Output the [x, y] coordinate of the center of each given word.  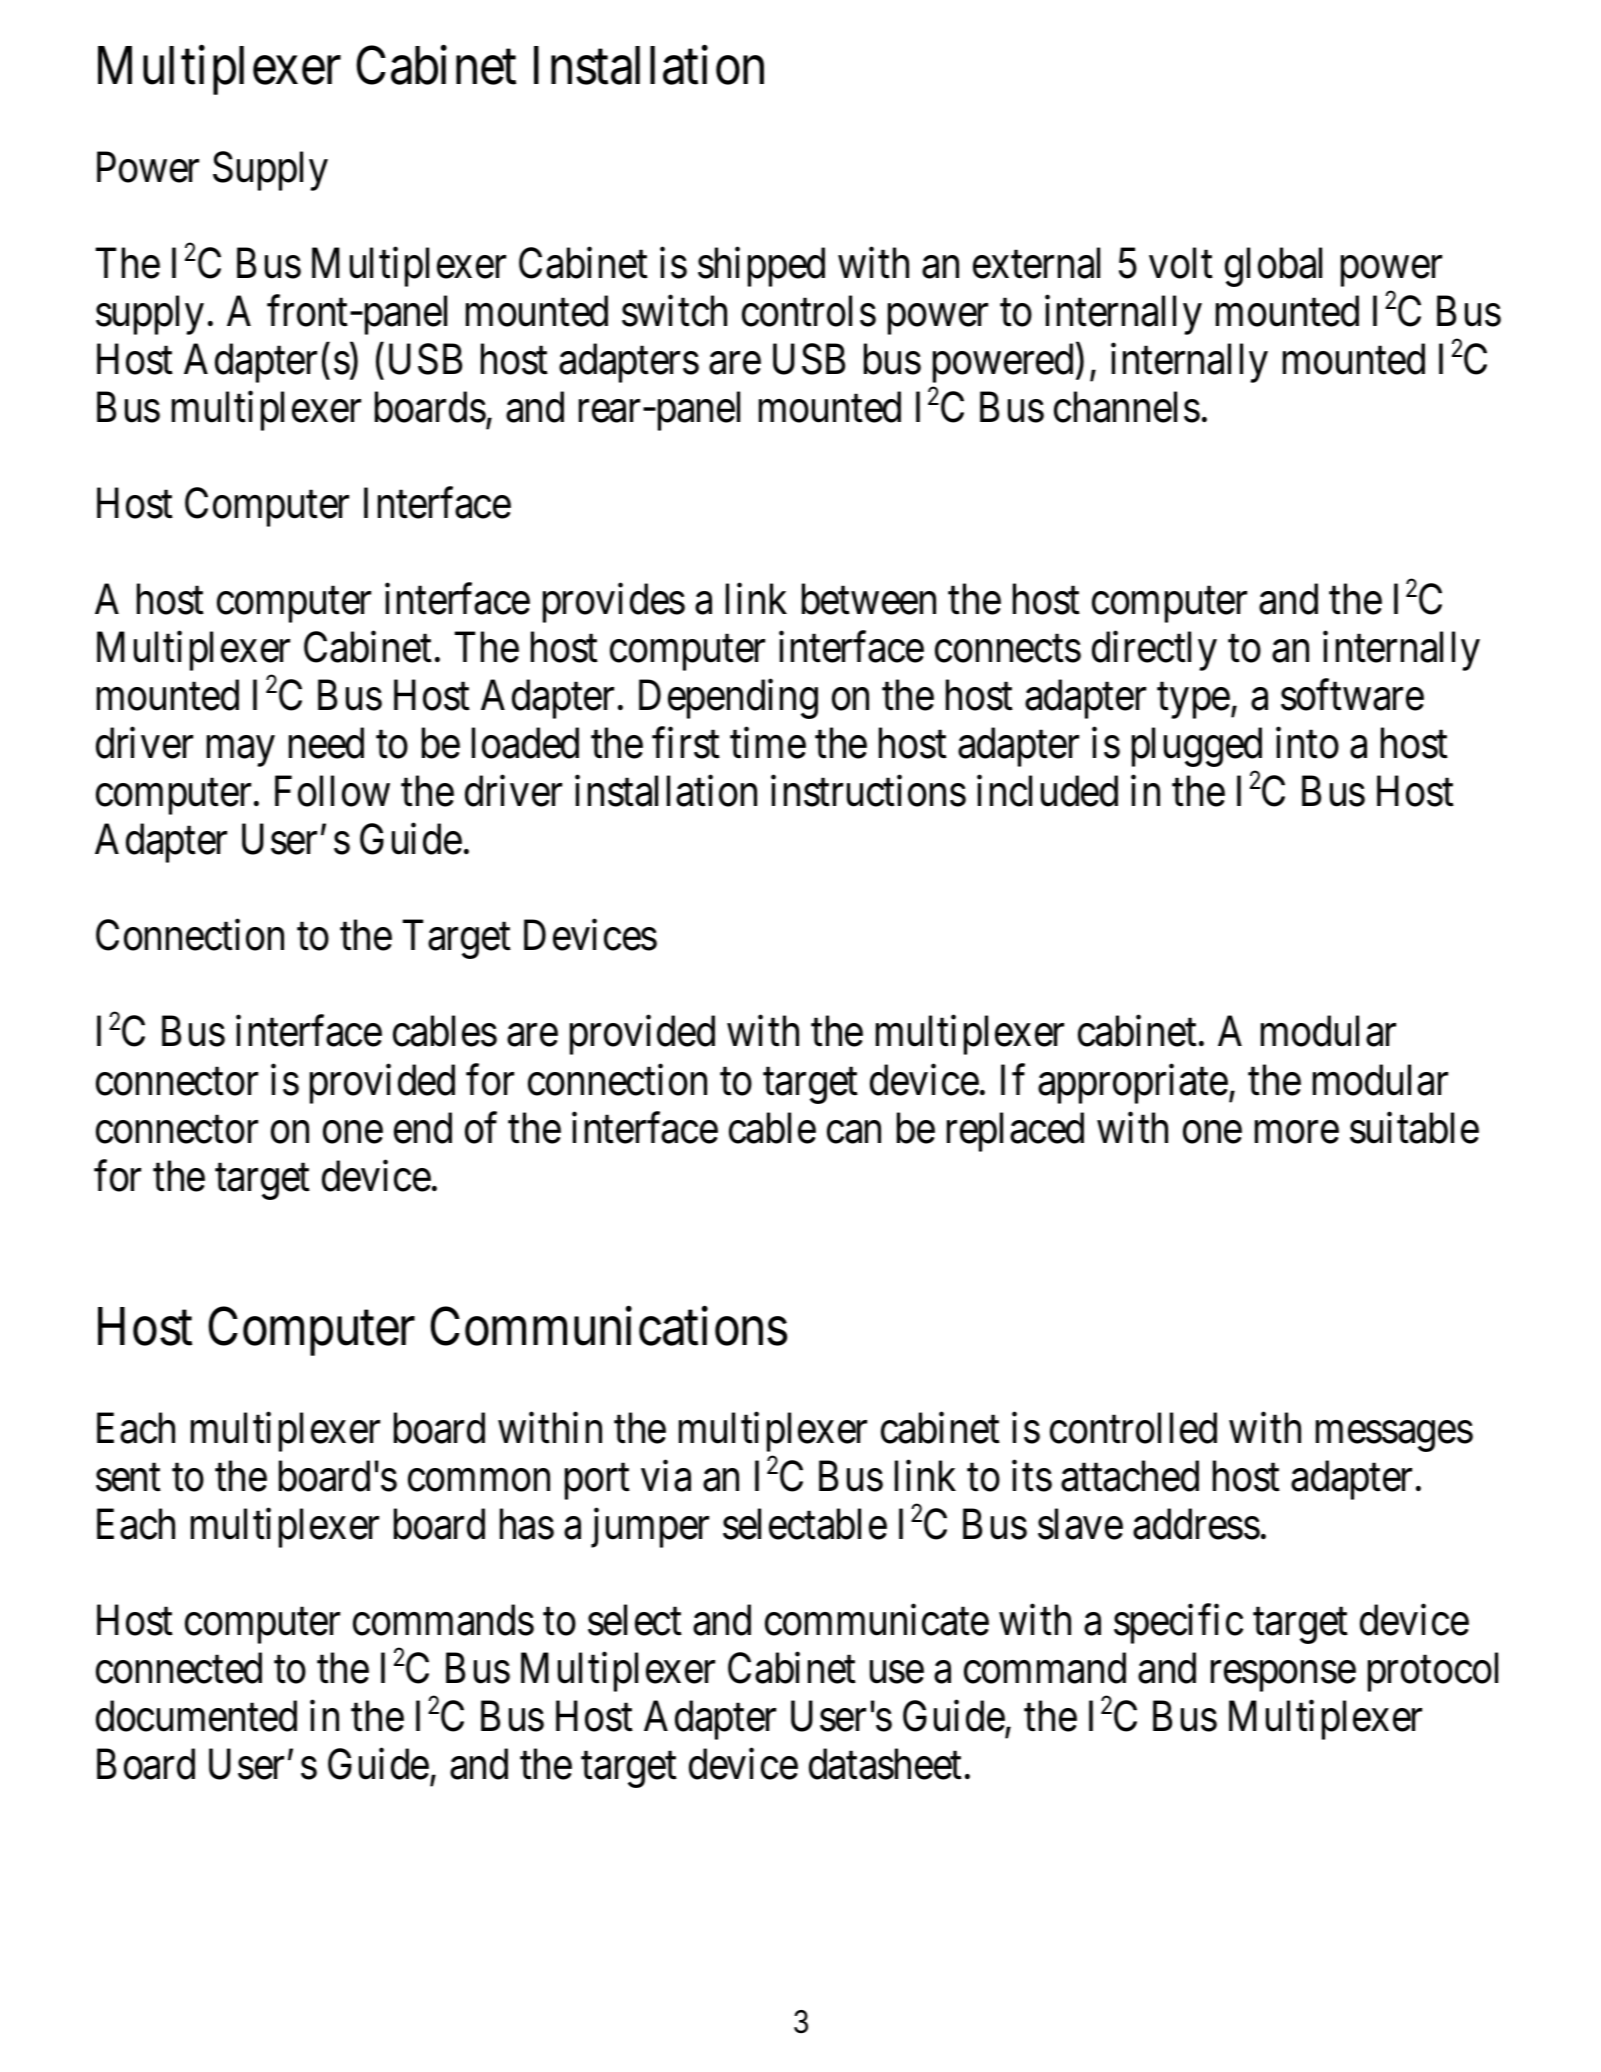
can [854, 1132]
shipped [761, 267]
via [666, 1476]
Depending [728, 699]
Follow [332, 791]
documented [196, 1716]
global [1273, 267]
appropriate [1133, 1084]
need [326, 743]
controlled [1133, 1428]
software [1352, 695]
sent [128, 1478]
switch [674, 311]
